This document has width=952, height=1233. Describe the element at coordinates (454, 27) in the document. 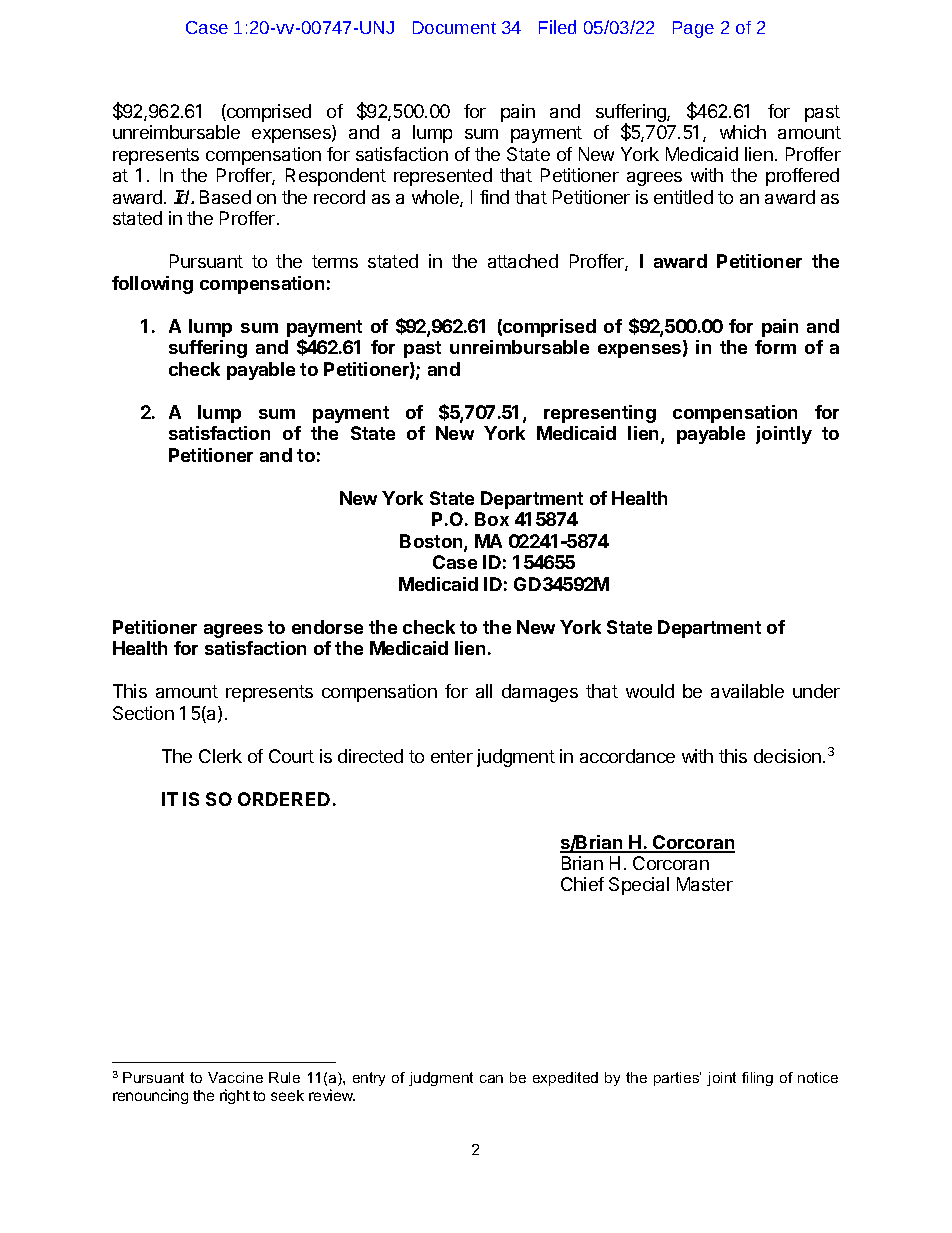

I see `Document` at that location.
